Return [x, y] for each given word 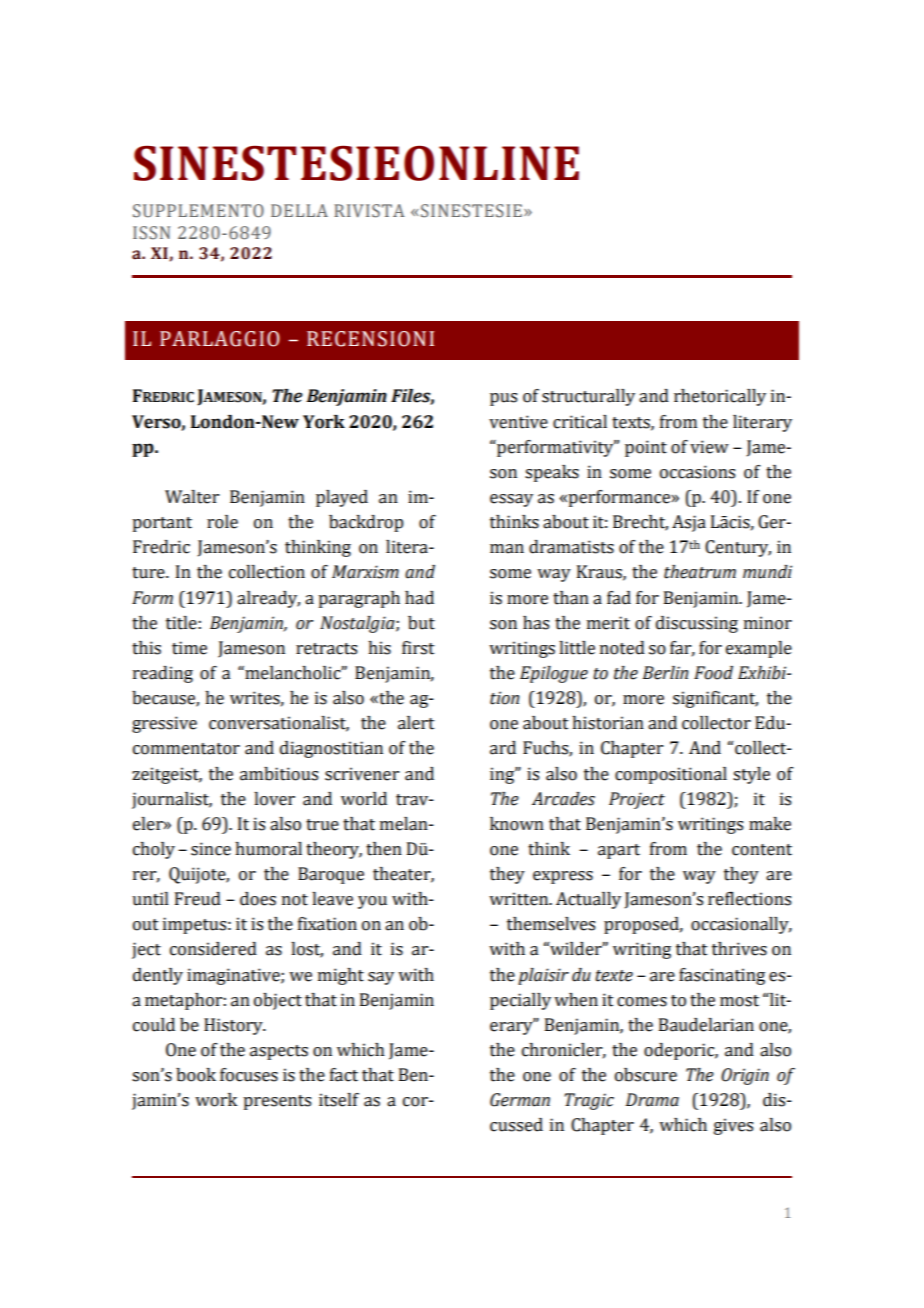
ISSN [151, 233]
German [520, 1100]
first [418, 648]
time [189, 648]
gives [733, 1126]
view [709, 447]
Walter [192, 497]
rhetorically [720, 397]
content [762, 850]
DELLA [299, 210]
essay [511, 500]
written [520, 899]
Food [713, 673]
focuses [249, 1075]
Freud [198, 899]
